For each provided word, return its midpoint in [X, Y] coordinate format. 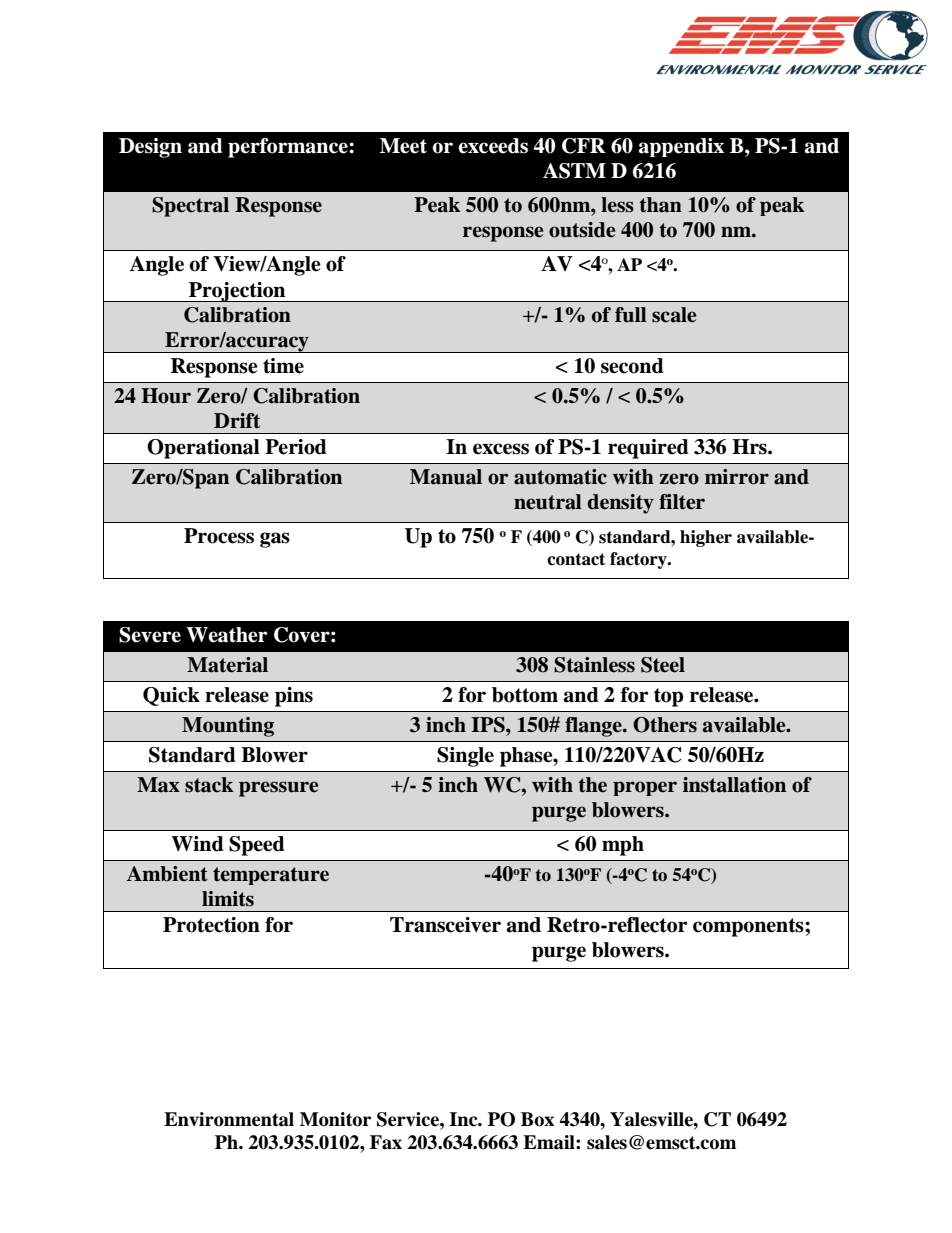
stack [209, 785]
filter [682, 502]
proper [645, 788]
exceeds [493, 146]
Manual [446, 477]
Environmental [229, 1119]
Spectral [190, 207]
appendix [681, 147]
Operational [203, 449]
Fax [386, 1142]
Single [465, 757]
